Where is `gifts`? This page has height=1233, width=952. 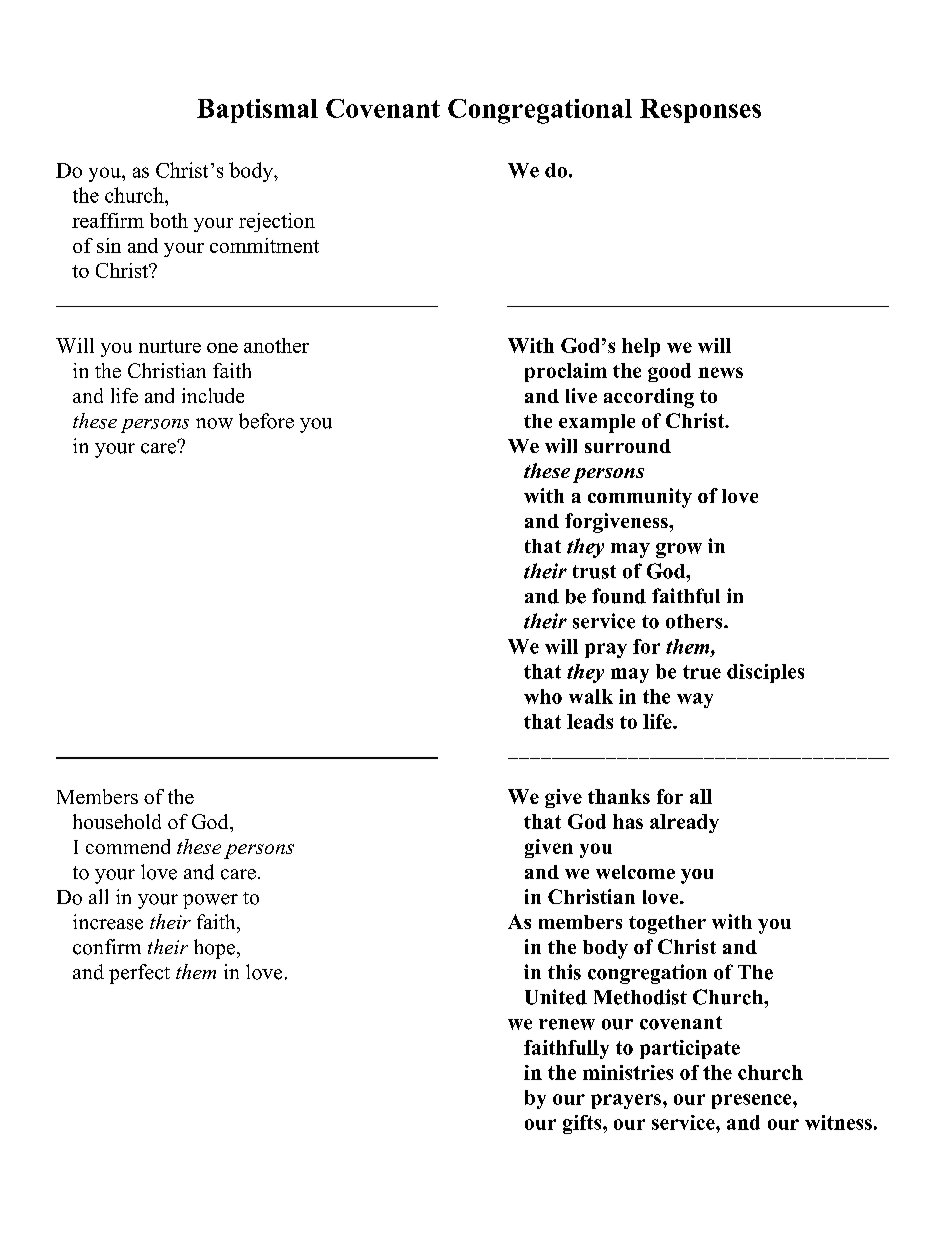 gifts is located at coordinates (583, 1124).
